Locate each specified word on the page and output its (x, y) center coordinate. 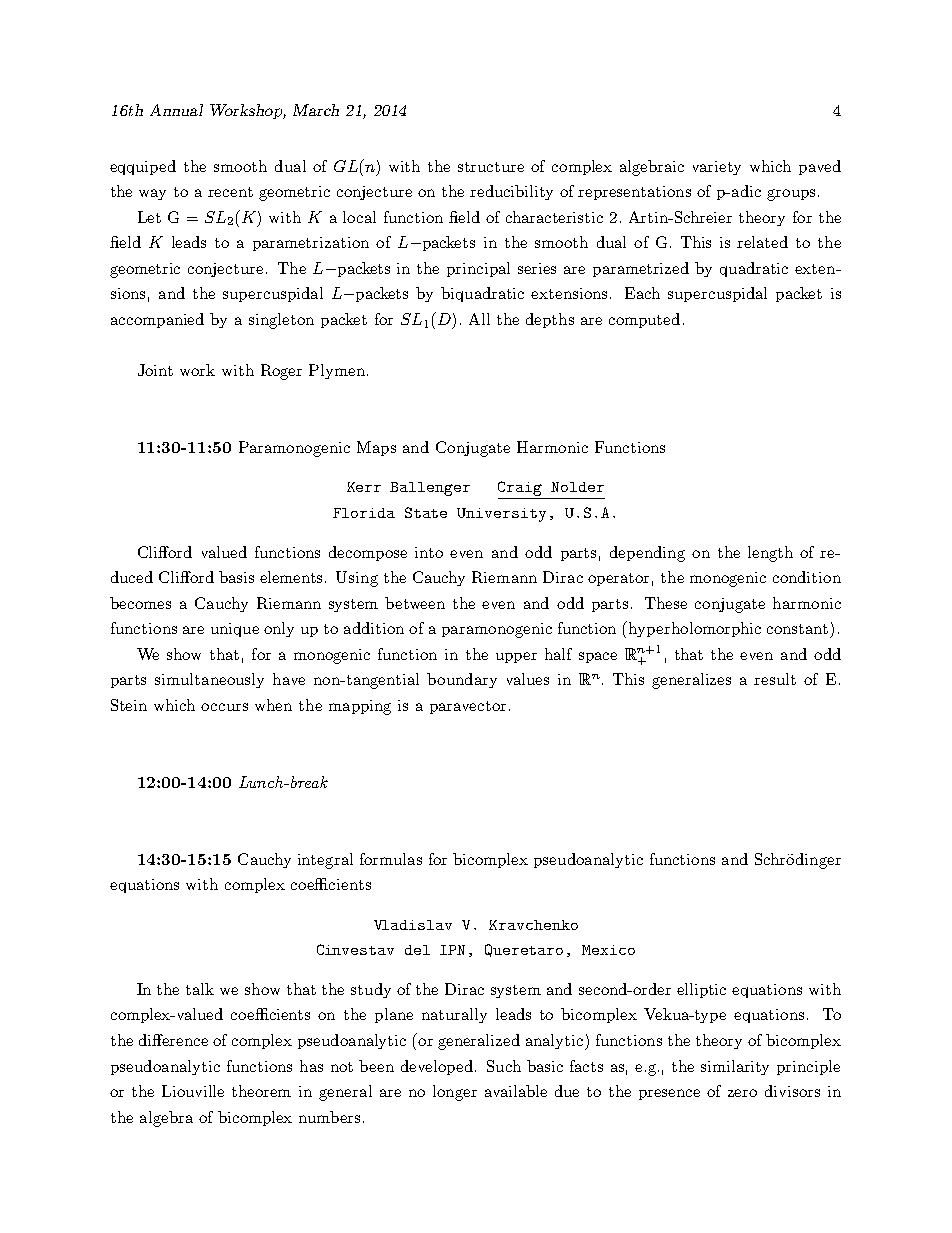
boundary (462, 680)
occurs (224, 707)
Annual (176, 110)
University (501, 515)
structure (491, 167)
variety (717, 168)
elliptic (701, 990)
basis (236, 577)
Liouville (193, 1091)
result (775, 679)
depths (550, 320)
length (770, 554)
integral (325, 861)
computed (644, 320)
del (417, 950)
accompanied (157, 320)
